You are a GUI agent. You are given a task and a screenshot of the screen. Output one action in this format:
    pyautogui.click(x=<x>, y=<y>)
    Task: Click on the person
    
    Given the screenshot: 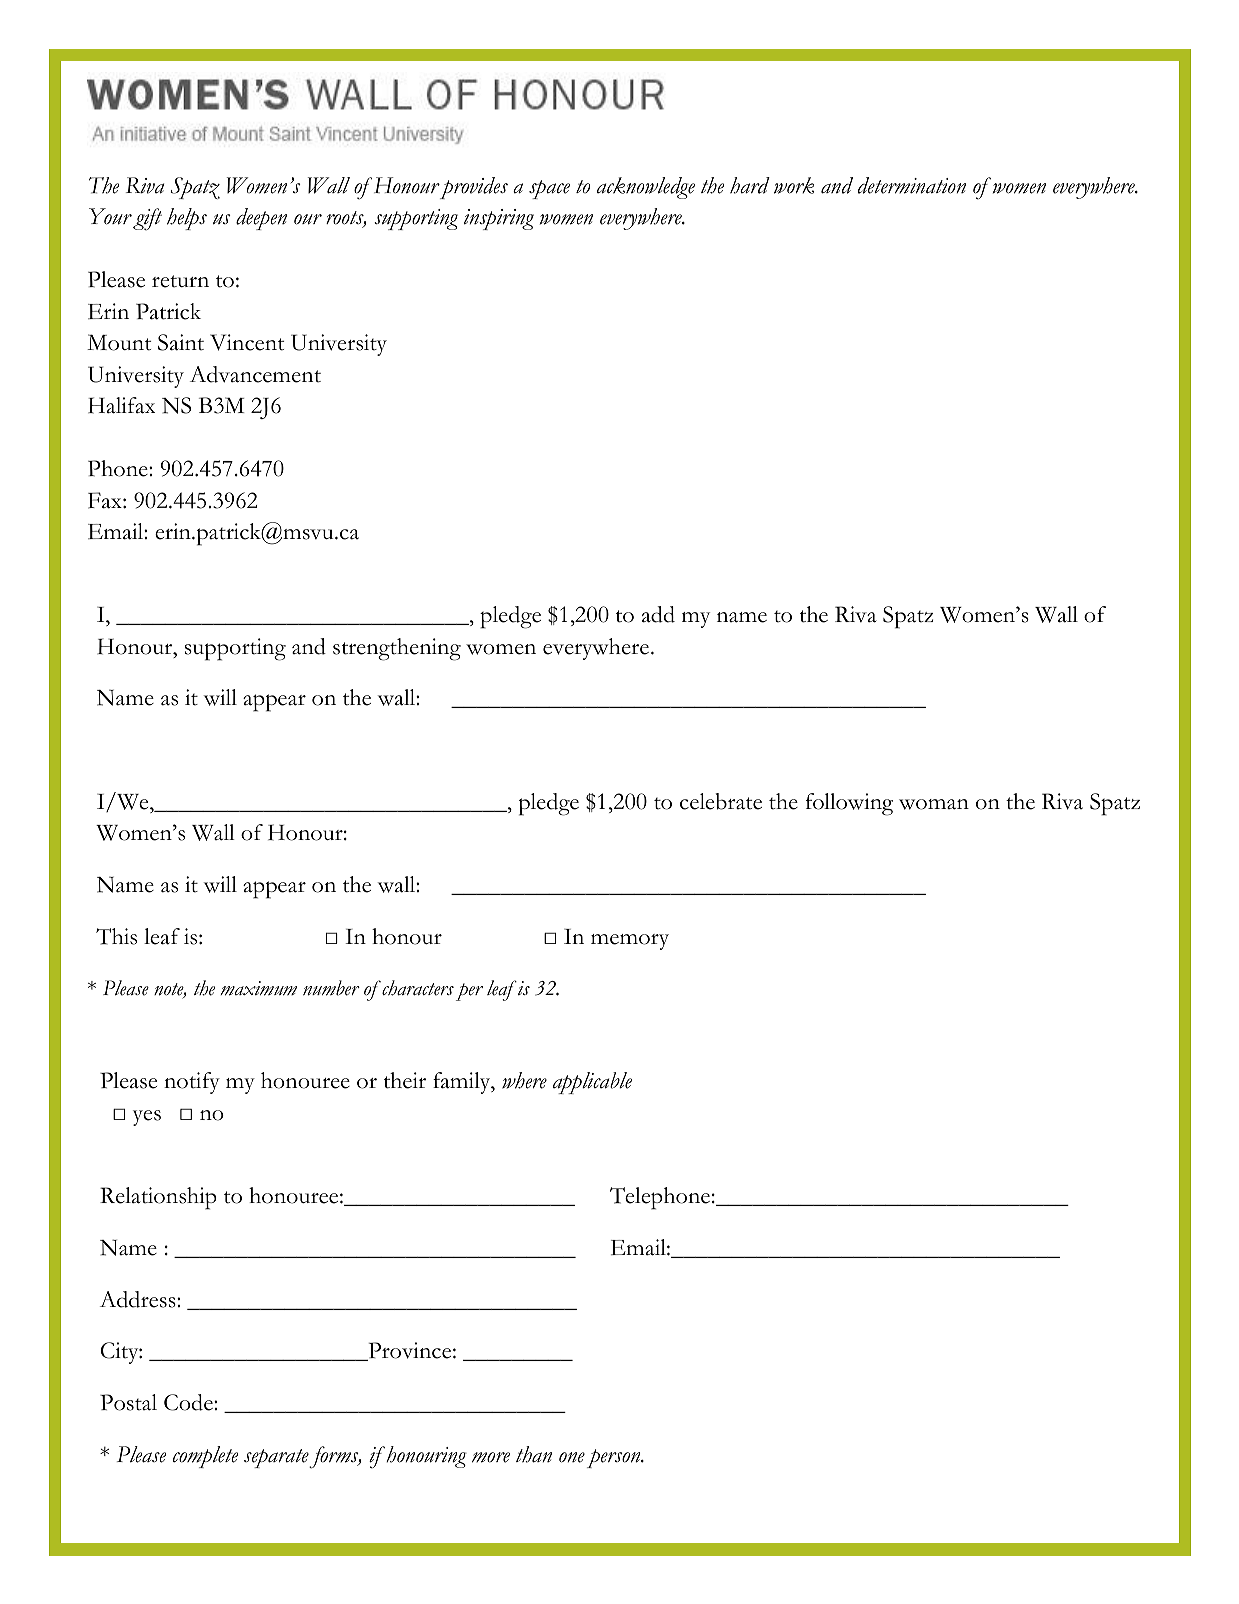 What is the action you would take?
    pyautogui.click(x=615, y=1458)
